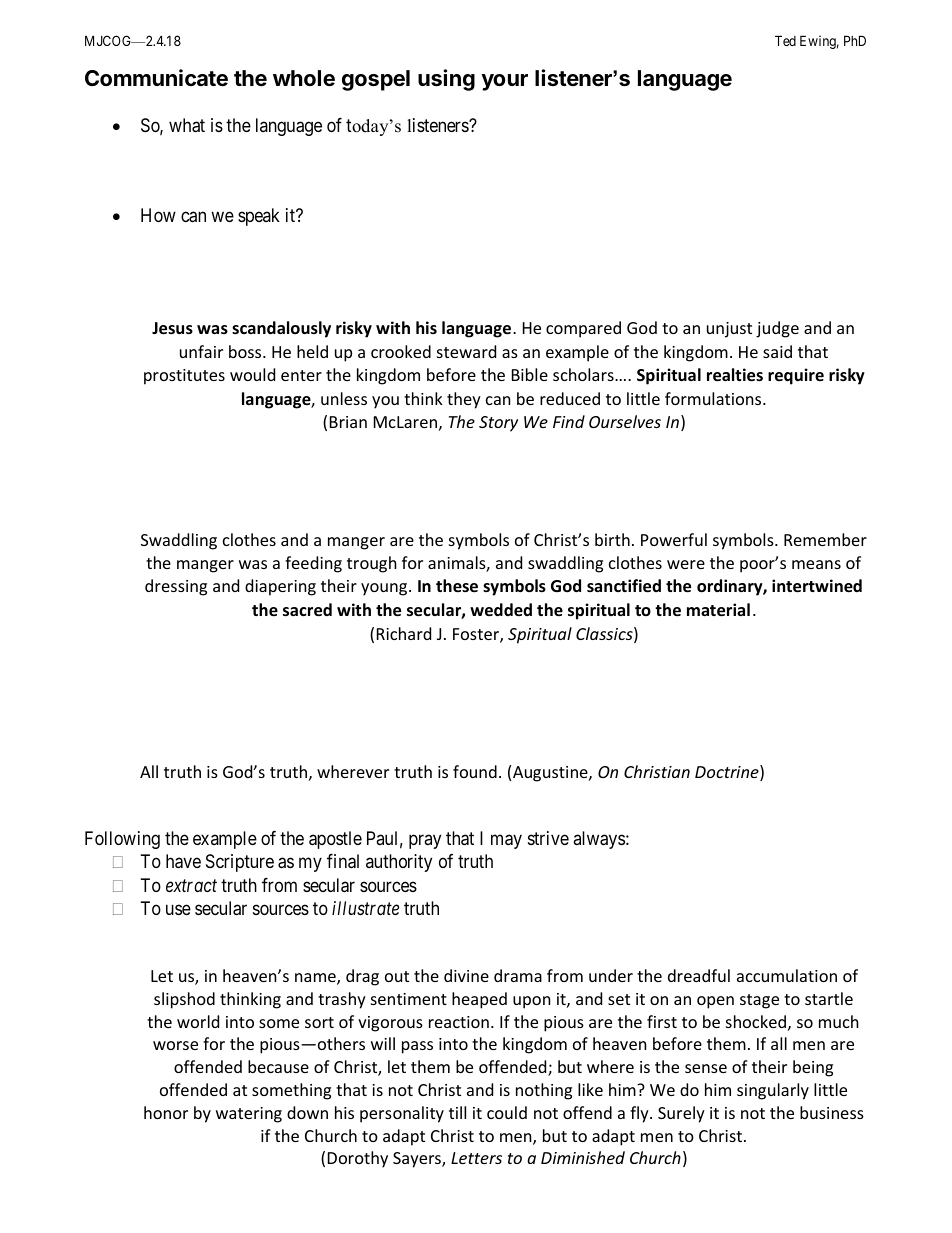  What do you see at coordinates (457, 1112) in the screenshot?
I see `till` at bounding box center [457, 1112].
